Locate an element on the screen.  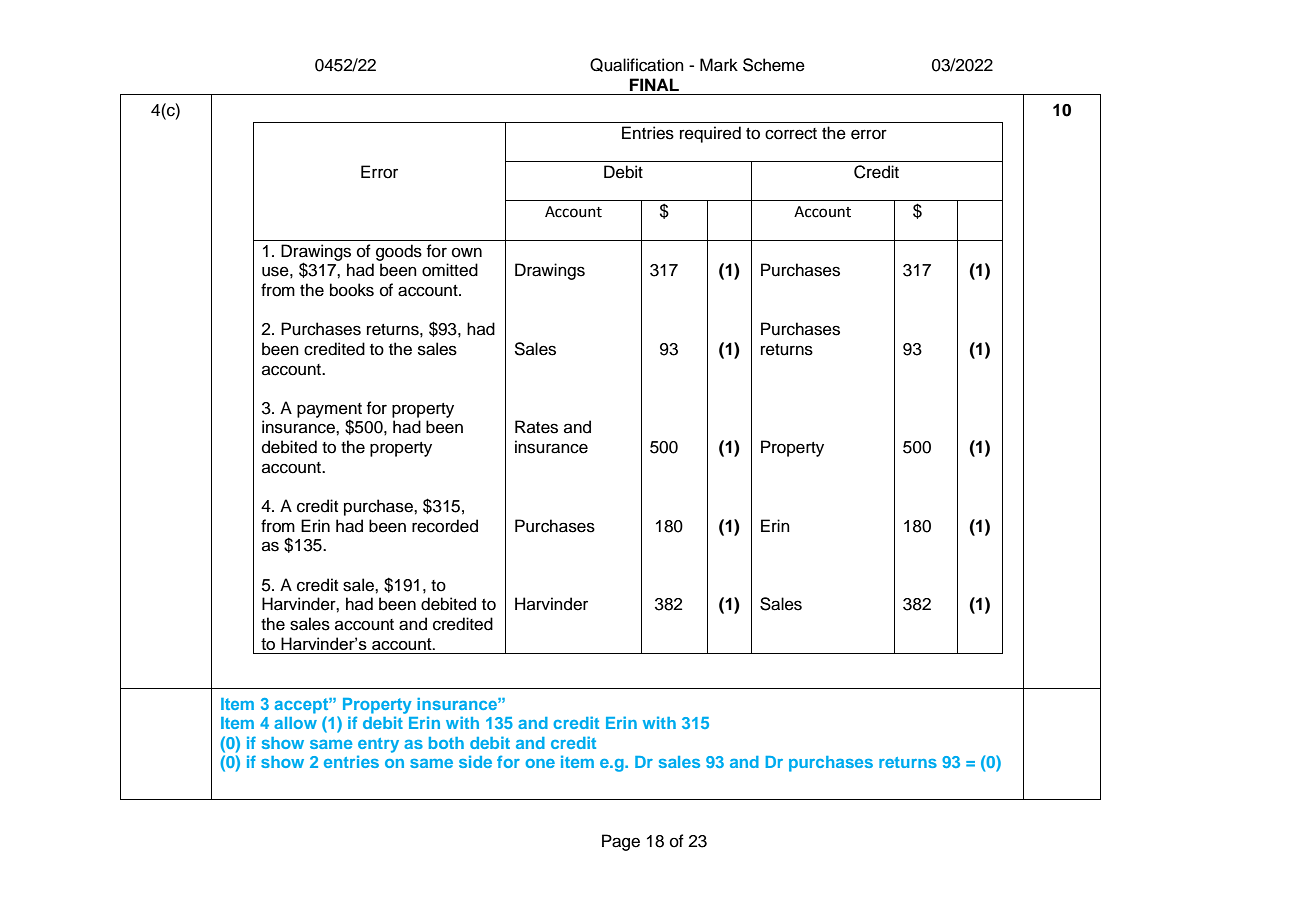
entry is located at coordinates (378, 745).
